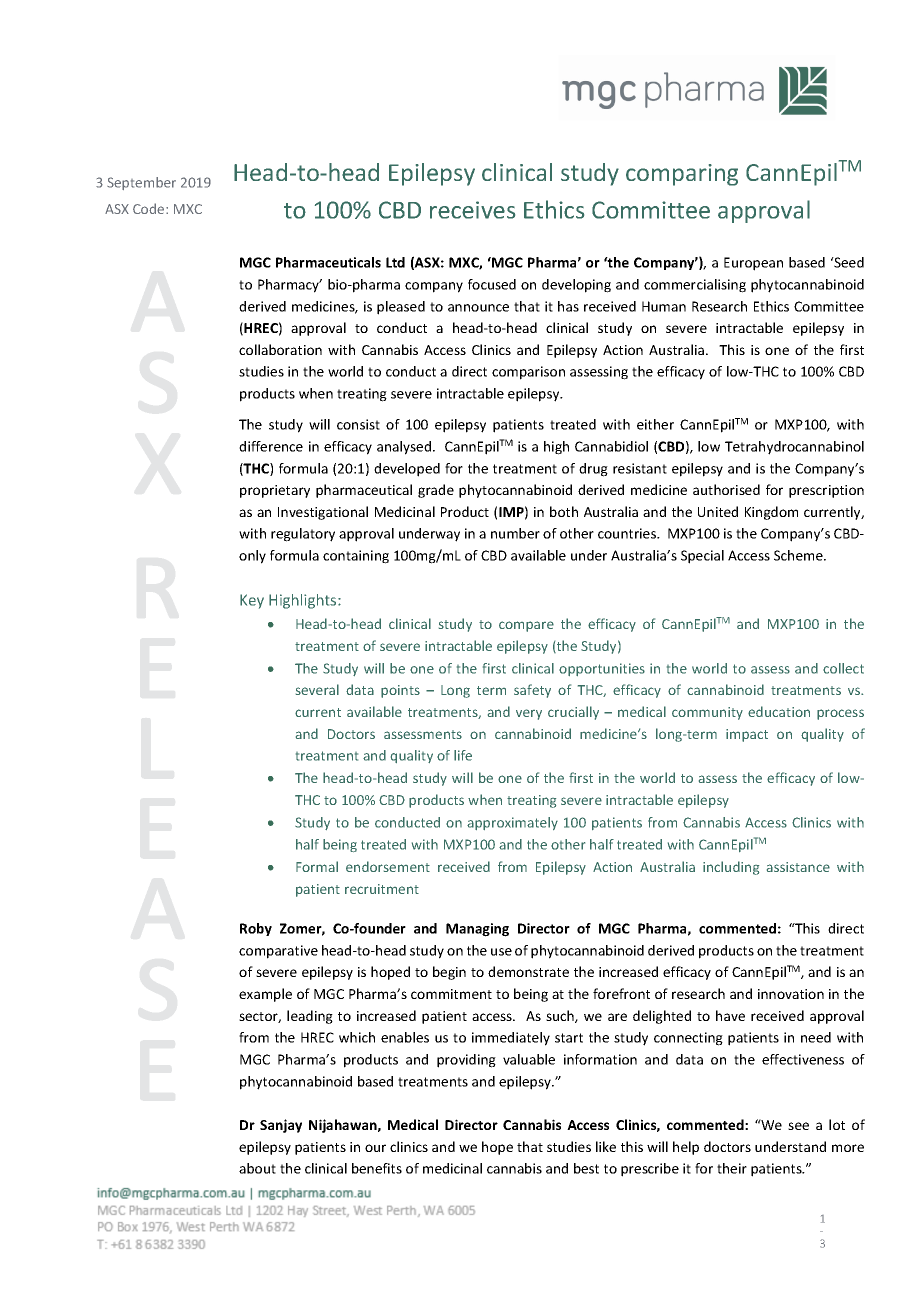 This screenshot has height=1308, width=924. I want to click on safety, so click(532, 691).
